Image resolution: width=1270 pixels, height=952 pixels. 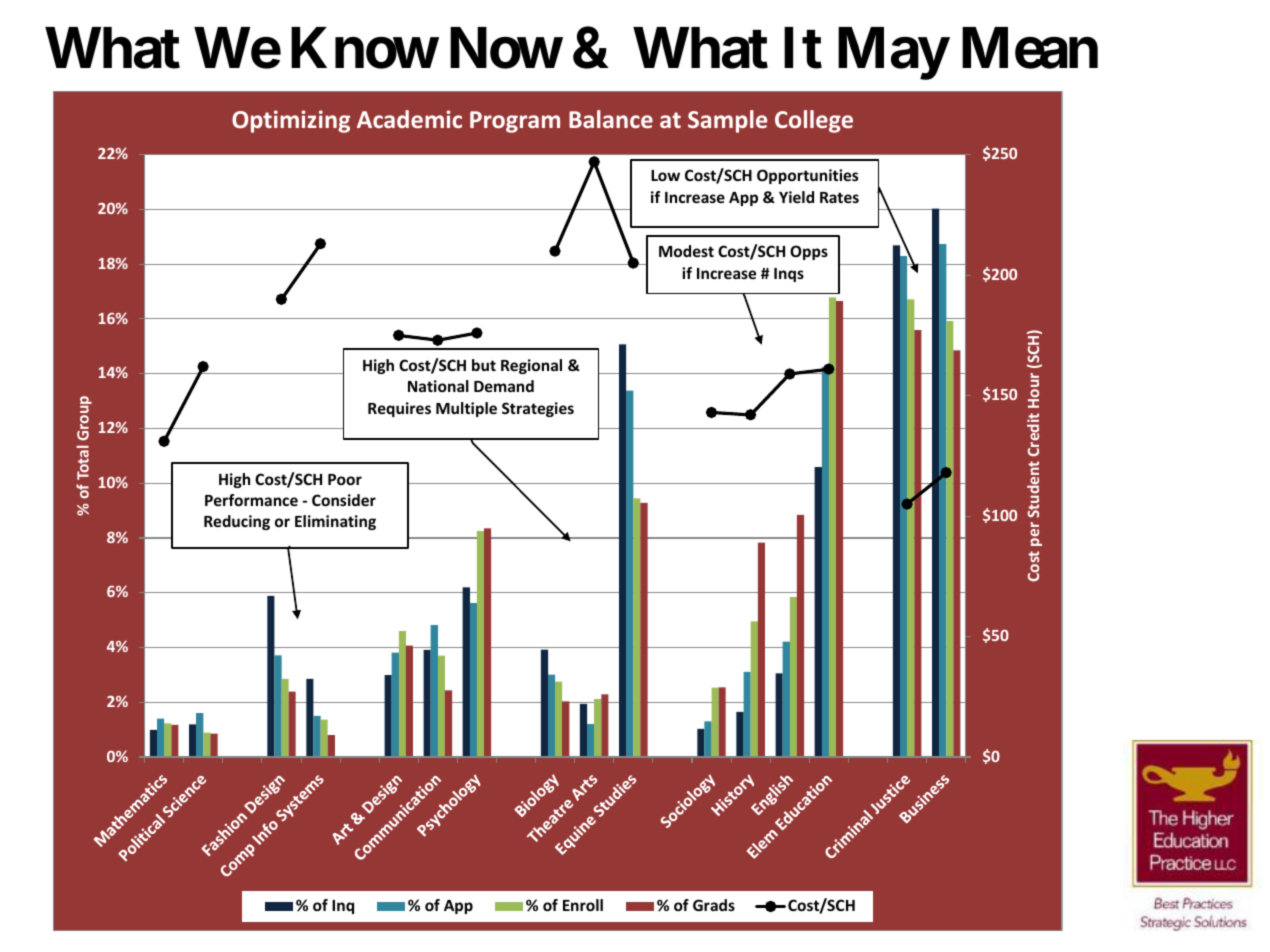 What do you see at coordinates (538, 409) in the image?
I see `Strategies` at bounding box center [538, 409].
